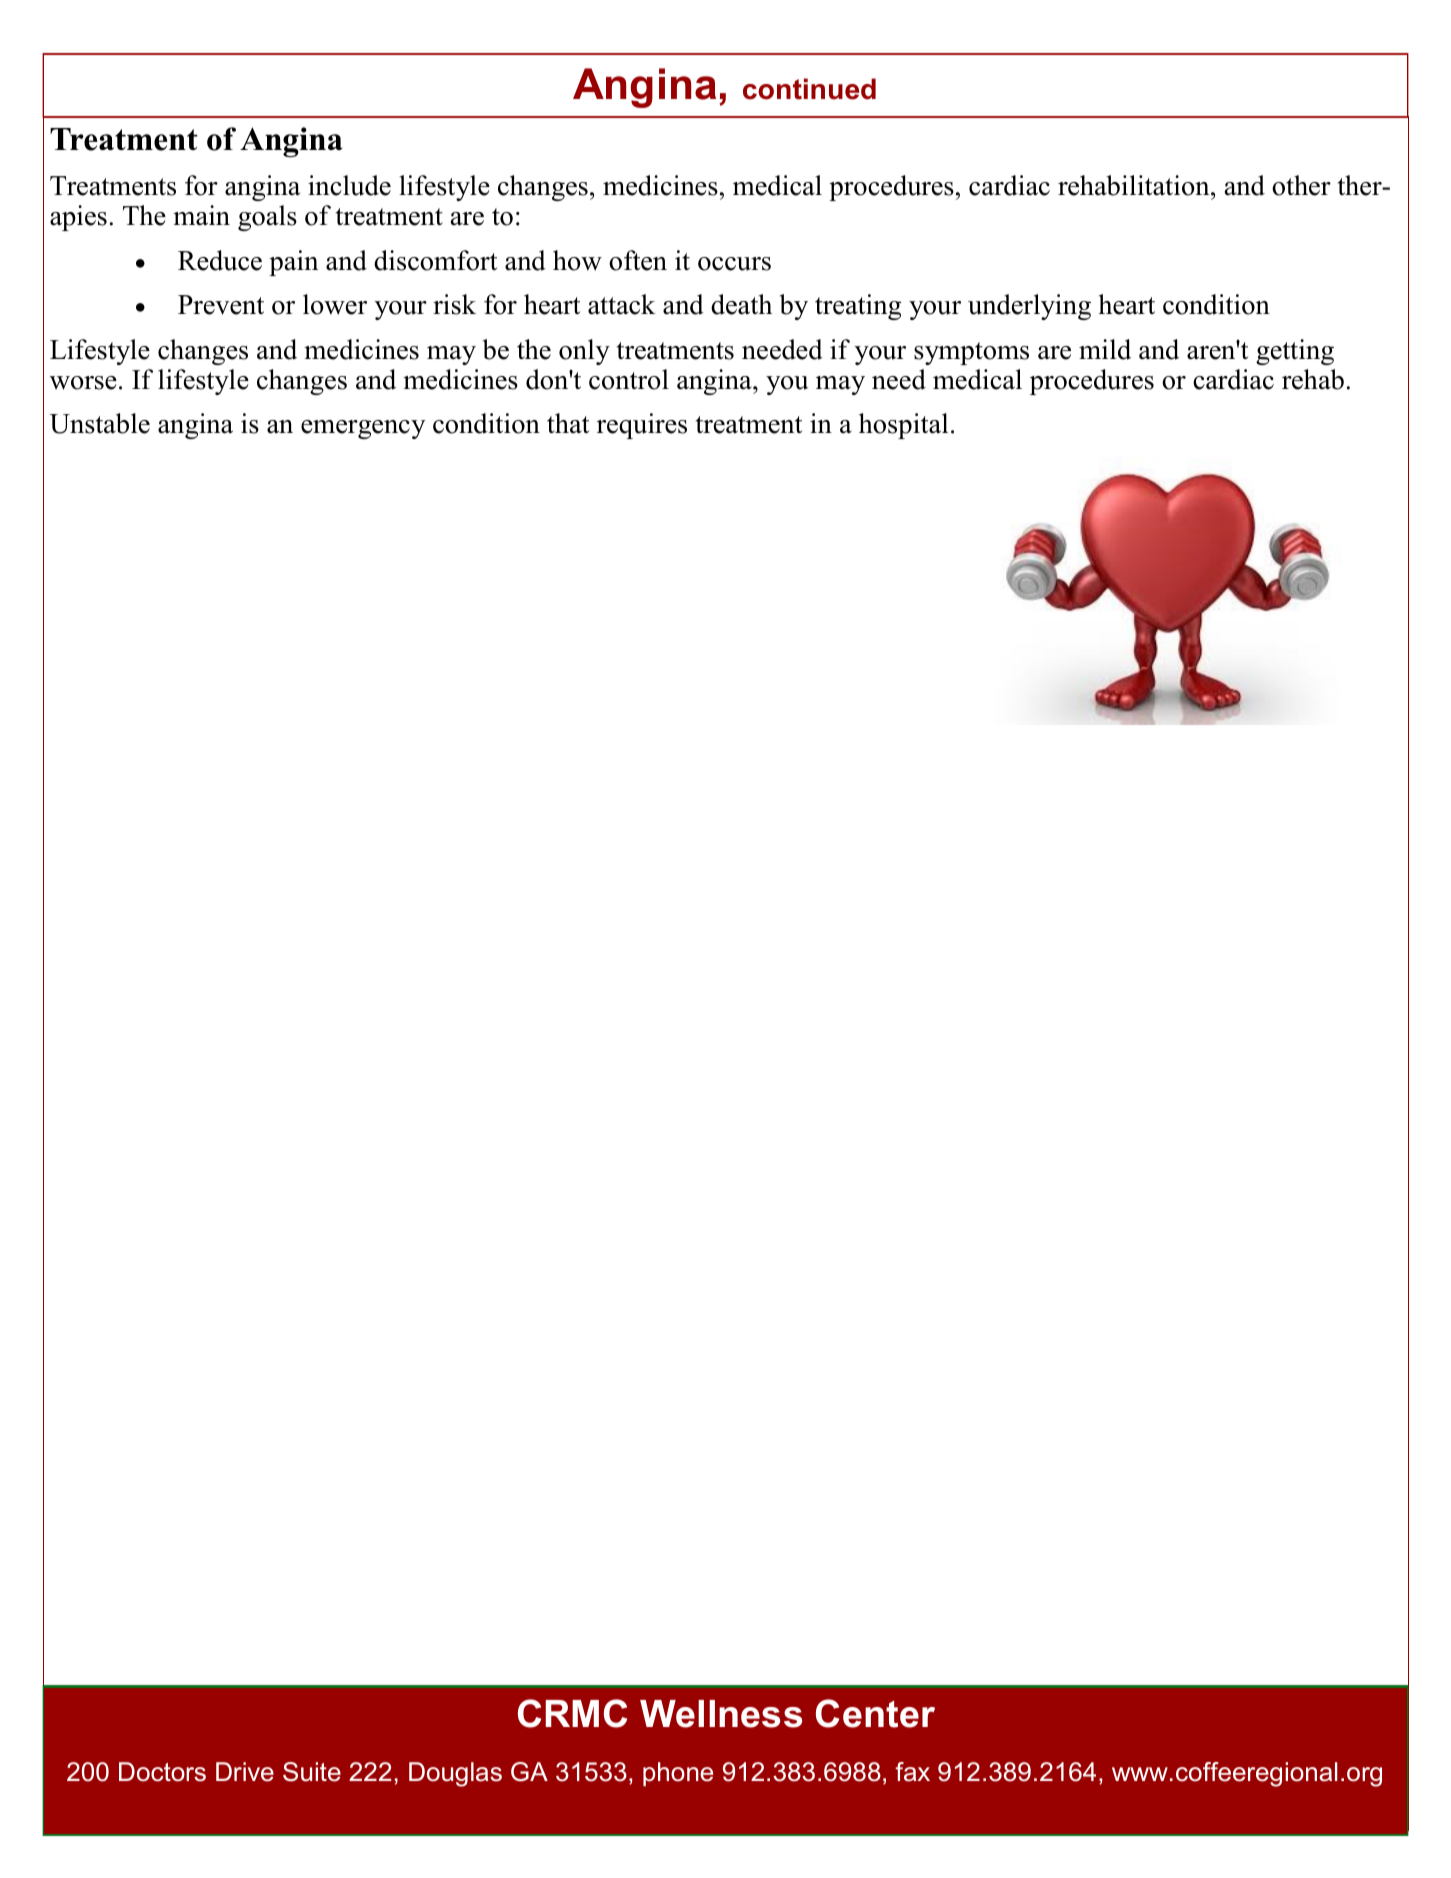 This image has width=1451, height=1878. What do you see at coordinates (912, 1772) in the image?
I see `fax` at bounding box center [912, 1772].
